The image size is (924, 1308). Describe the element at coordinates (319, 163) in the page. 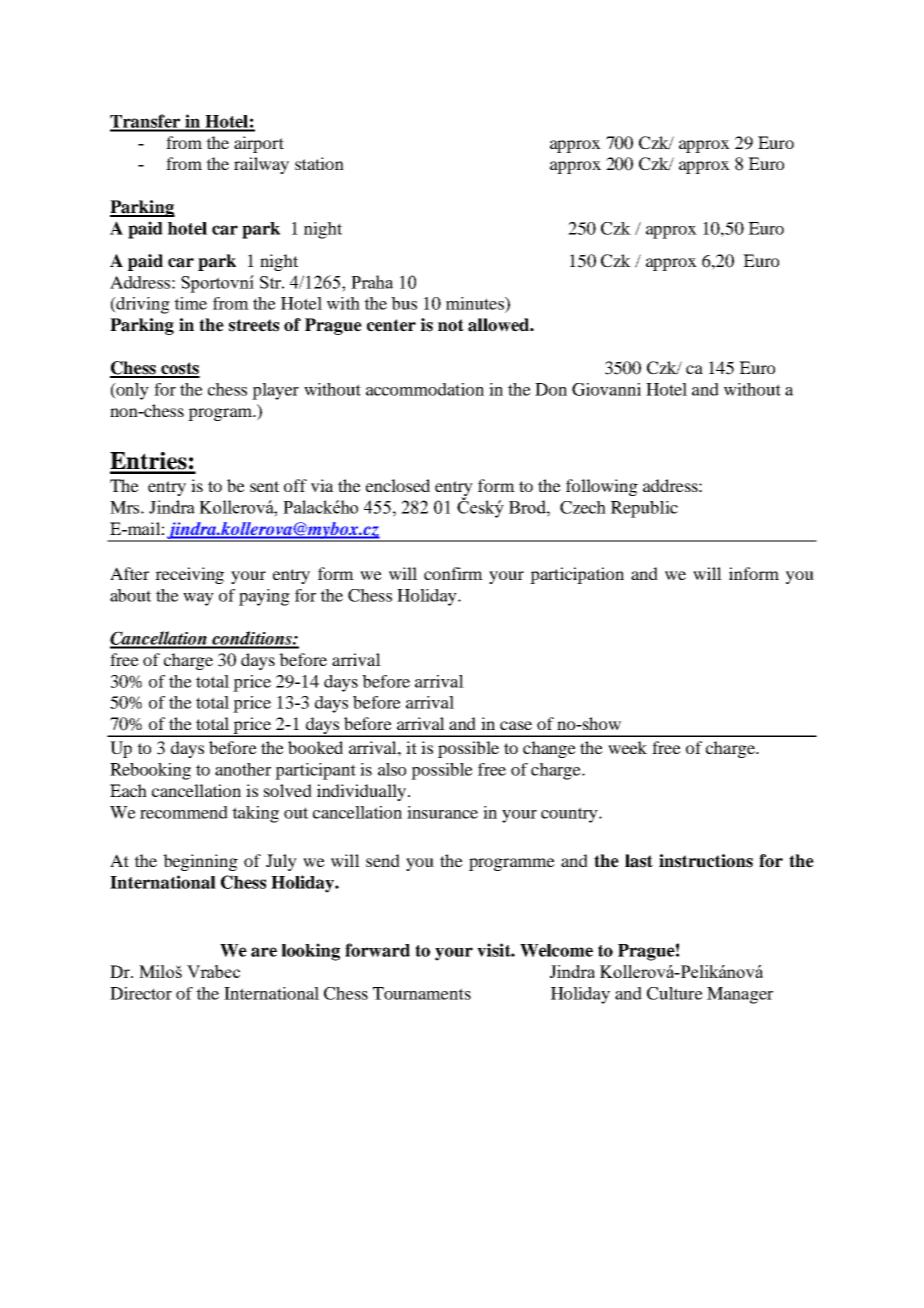

I see `station` at that location.
